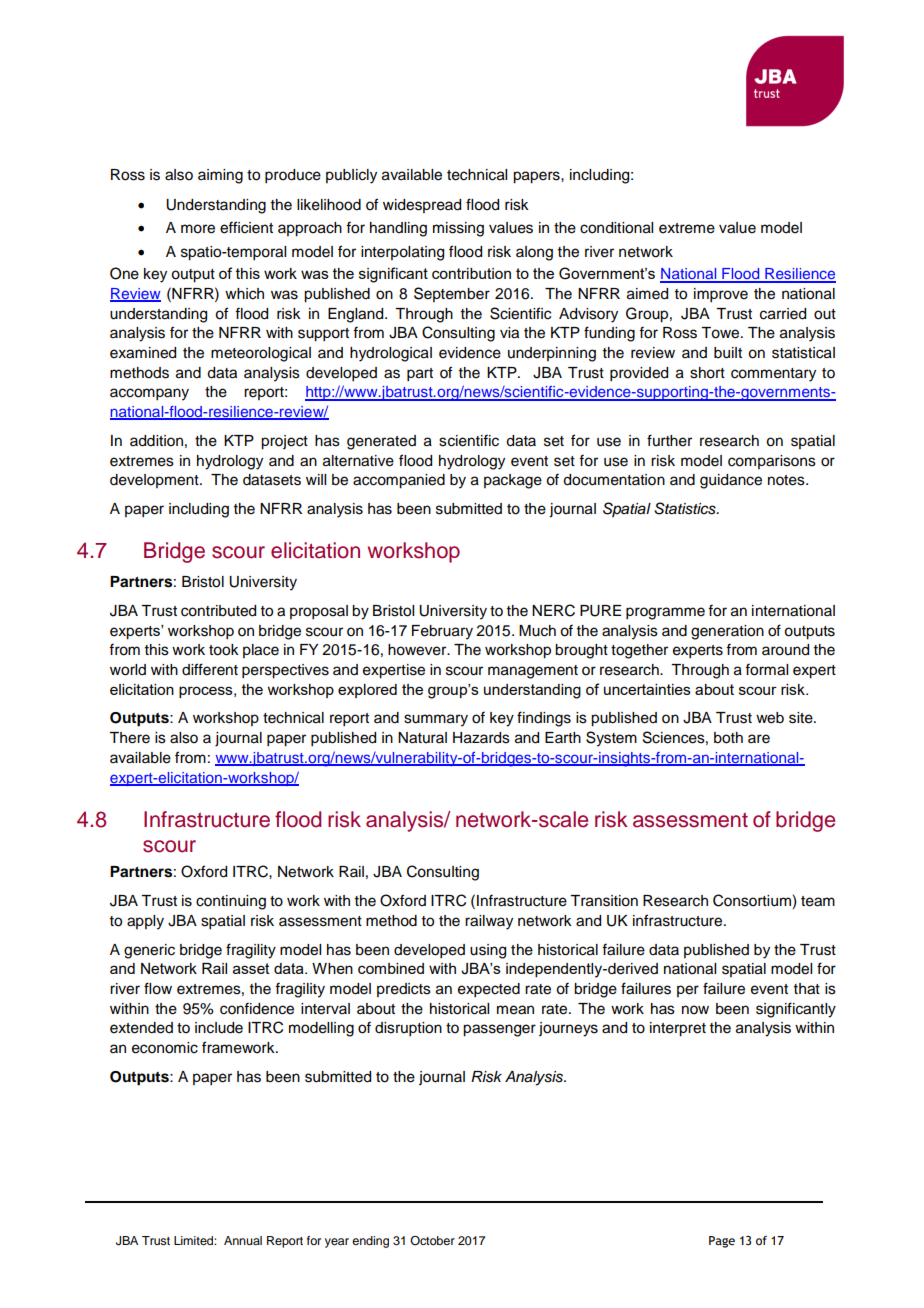 Image resolution: width=924 pixels, height=1308 pixels. I want to click on different, so click(210, 669).
